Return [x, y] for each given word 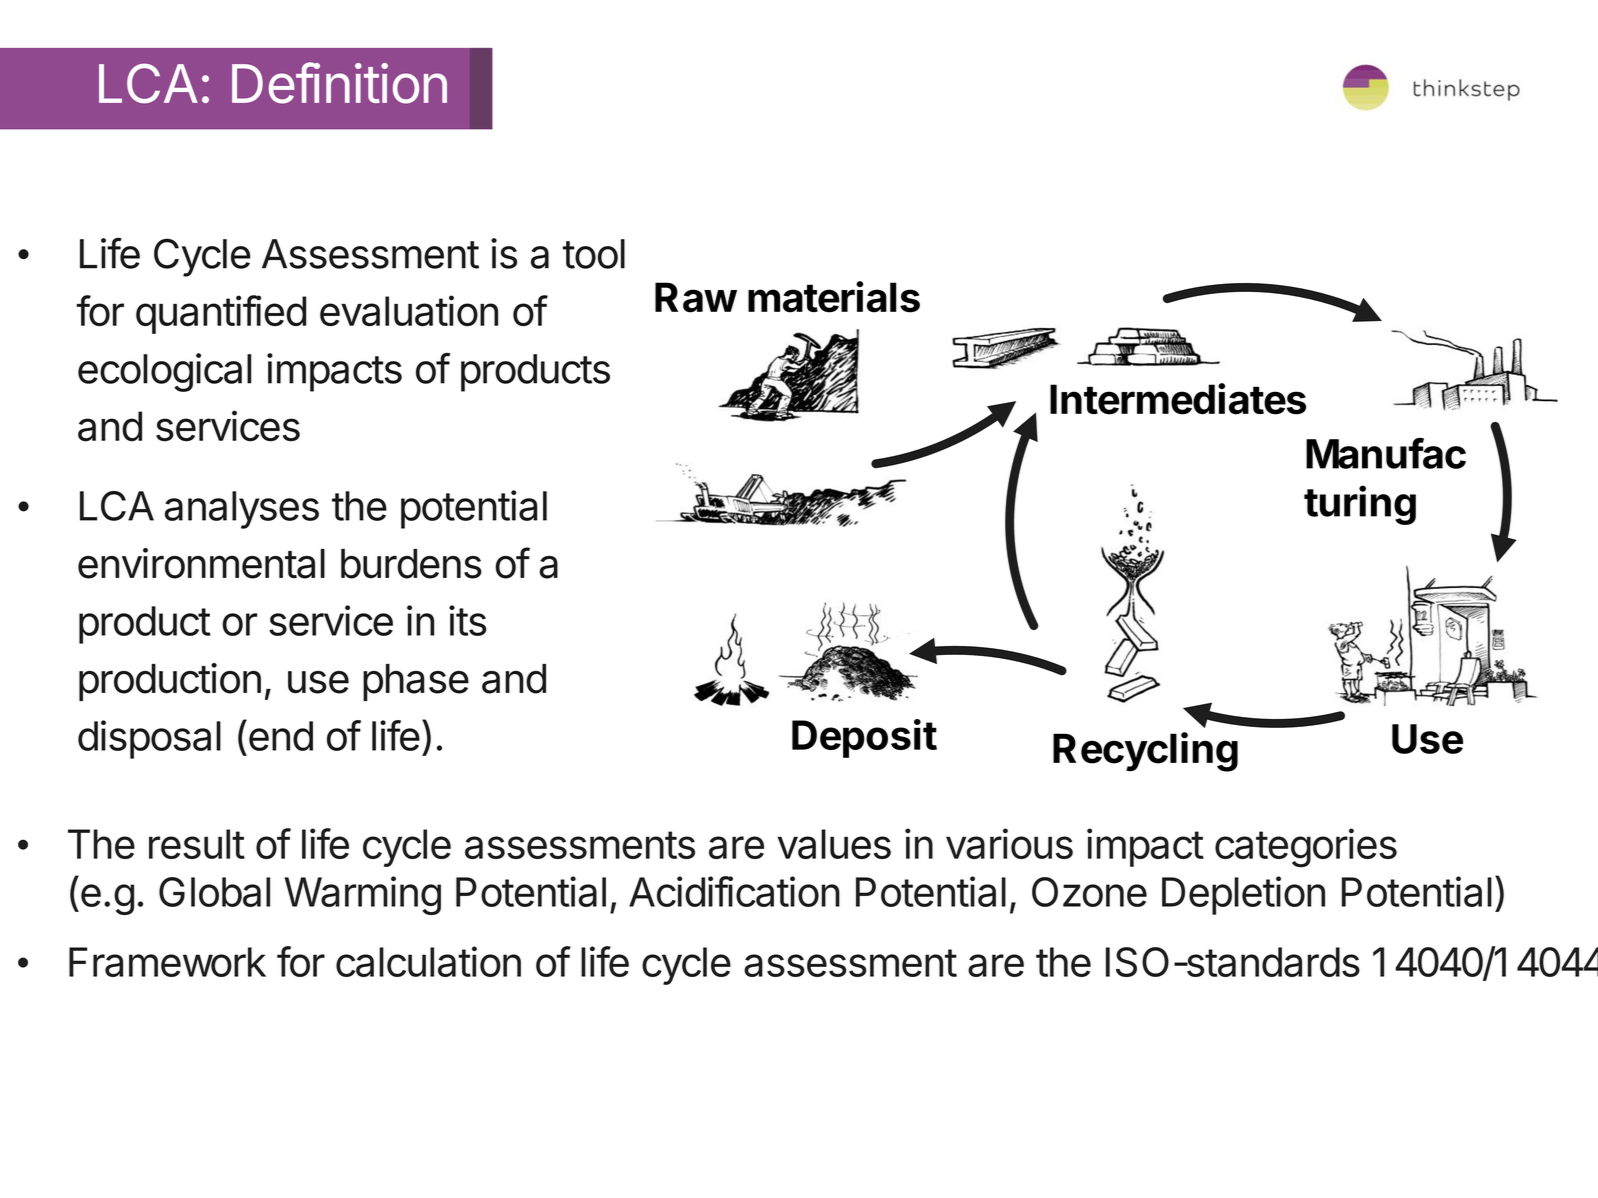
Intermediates [1178, 399]
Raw [696, 297]
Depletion [1243, 895]
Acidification [734, 891]
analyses [242, 510]
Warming [363, 895]
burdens [411, 564]
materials [834, 297]
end [279, 735]
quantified [221, 314]
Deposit [864, 738]
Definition [339, 83]
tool [594, 254]
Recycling [1145, 752]
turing [1360, 505]
